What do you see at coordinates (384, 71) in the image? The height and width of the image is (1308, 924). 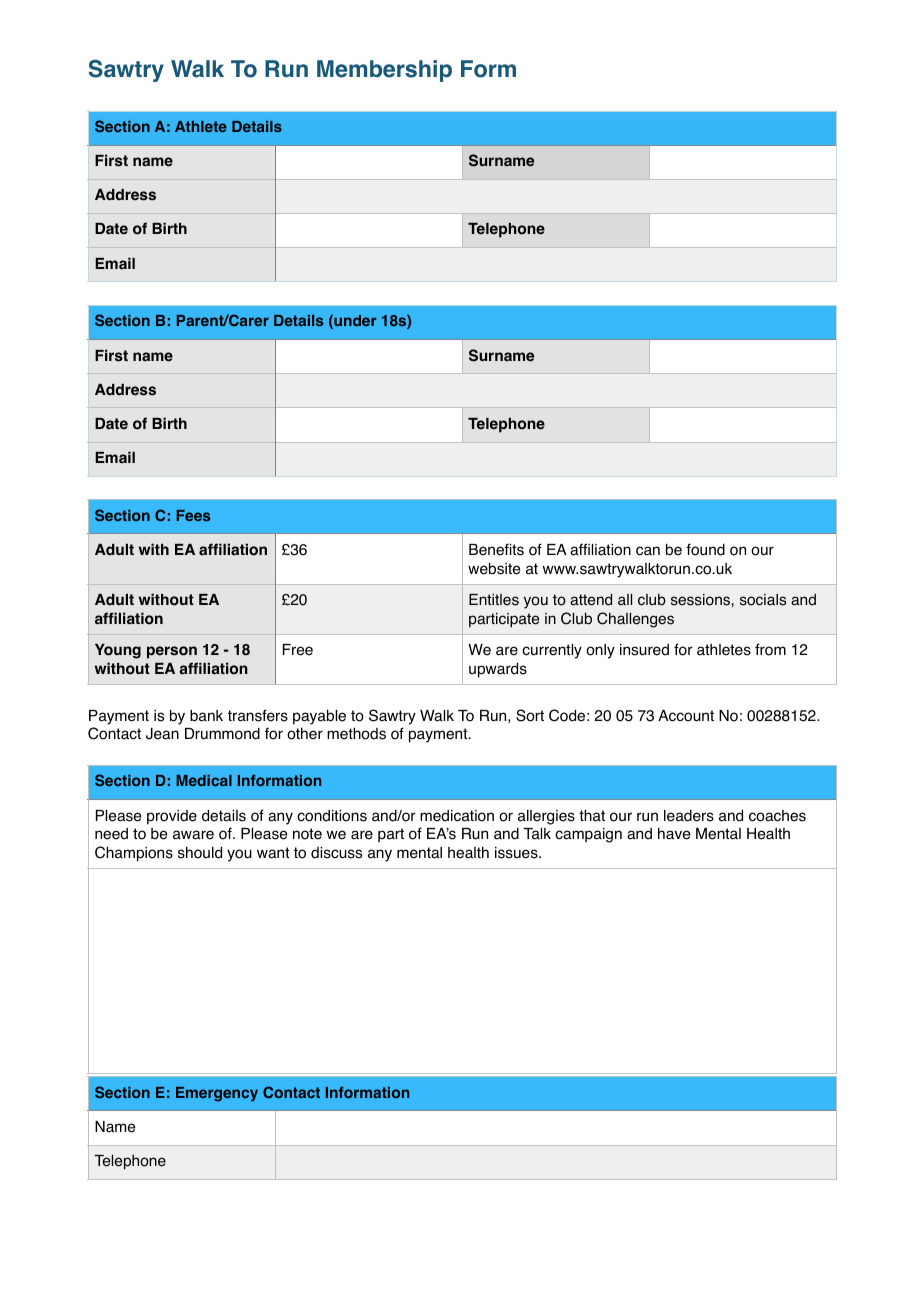 I see `Membership` at bounding box center [384, 71].
